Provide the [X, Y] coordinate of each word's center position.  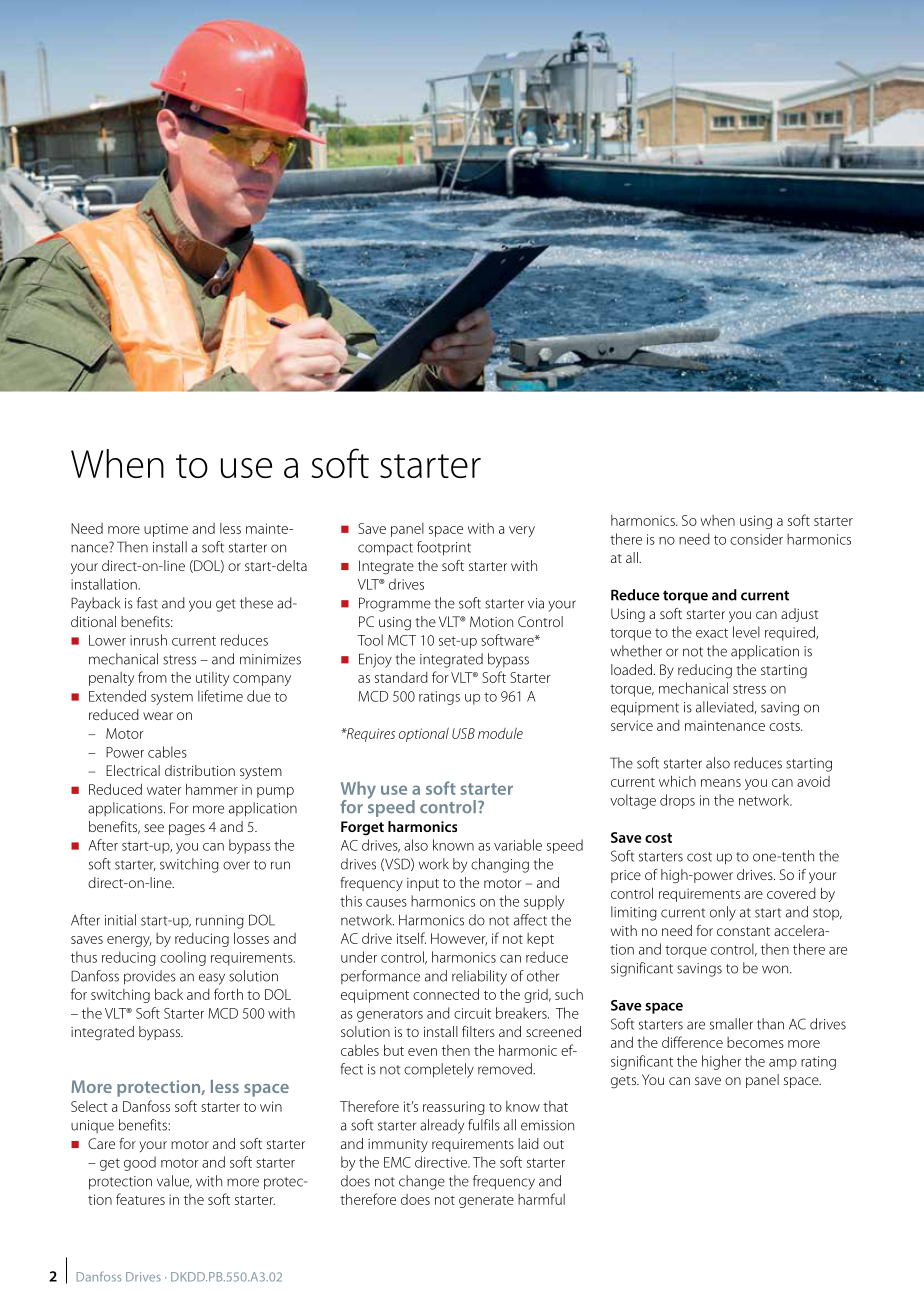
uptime [166, 530]
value [174, 1181]
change [422, 1182]
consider [756, 539]
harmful [541, 1199]
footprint [444, 548]
